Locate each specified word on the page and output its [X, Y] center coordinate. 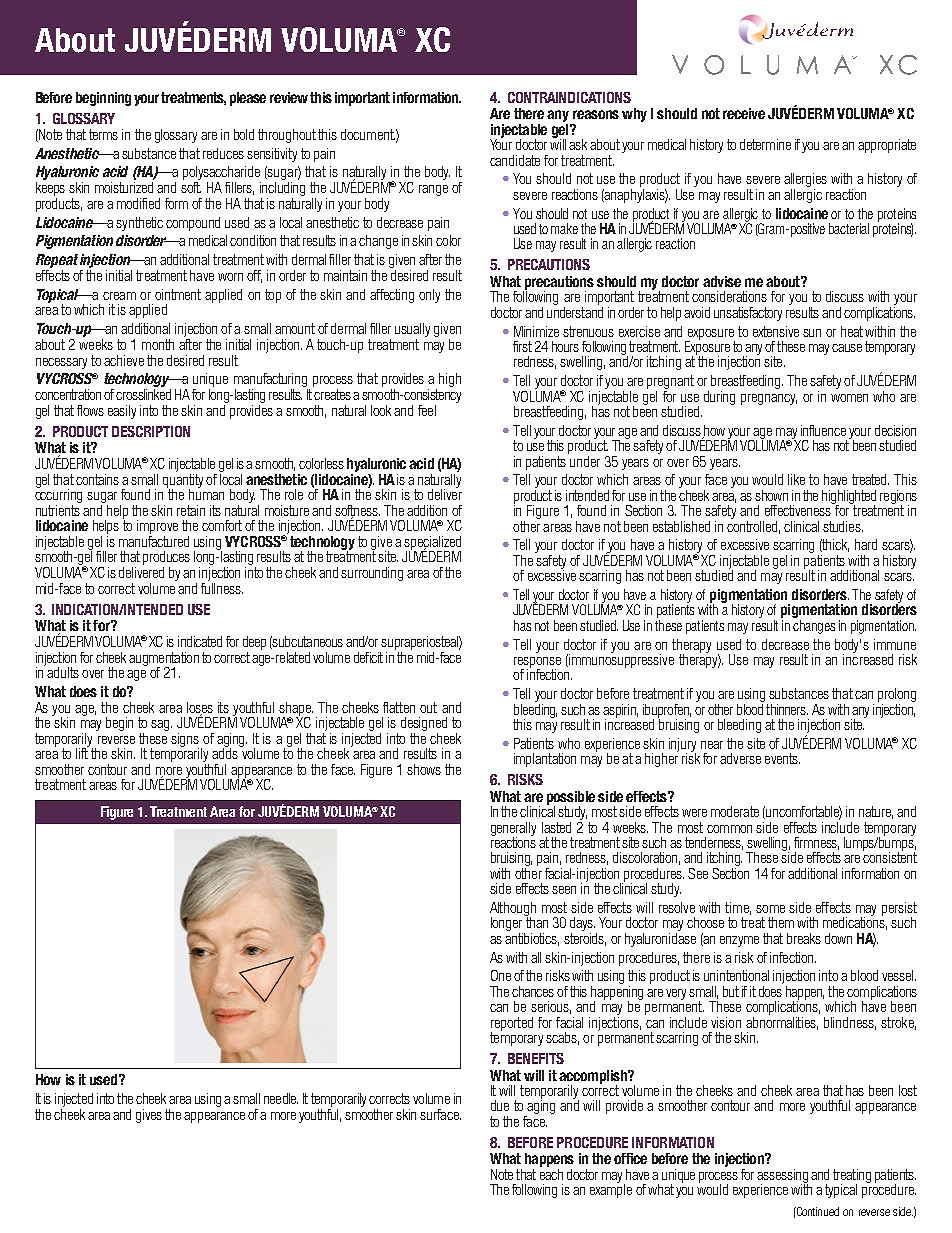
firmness [816, 843]
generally [513, 830]
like [796, 479]
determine [765, 144]
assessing [782, 1177]
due [500, 1105]
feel [427, 410]
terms [103, 134]
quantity [183, 480]
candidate [515, 160]
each [551, 1173]
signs [186, 741]
